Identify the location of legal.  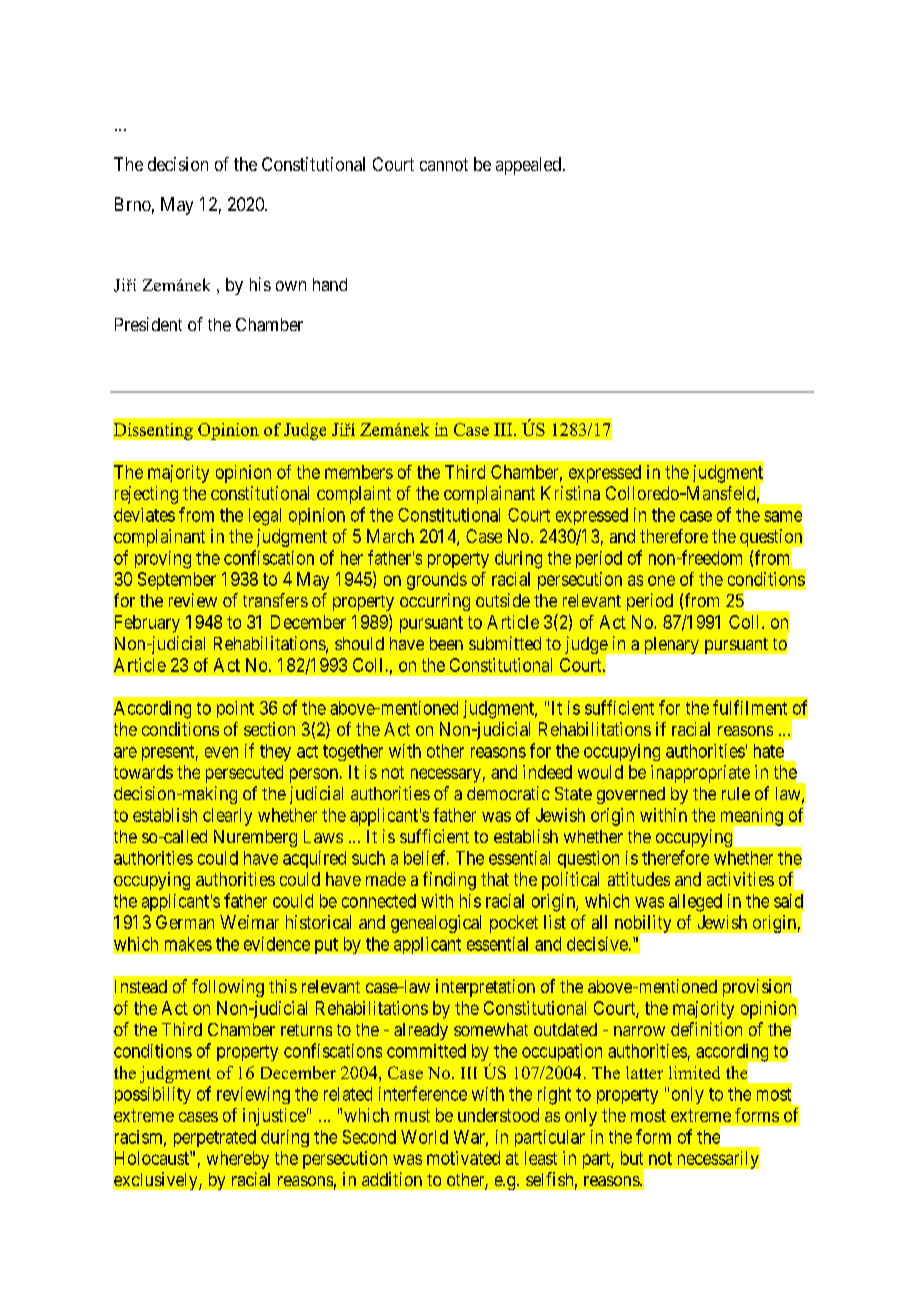
(265, 517).
